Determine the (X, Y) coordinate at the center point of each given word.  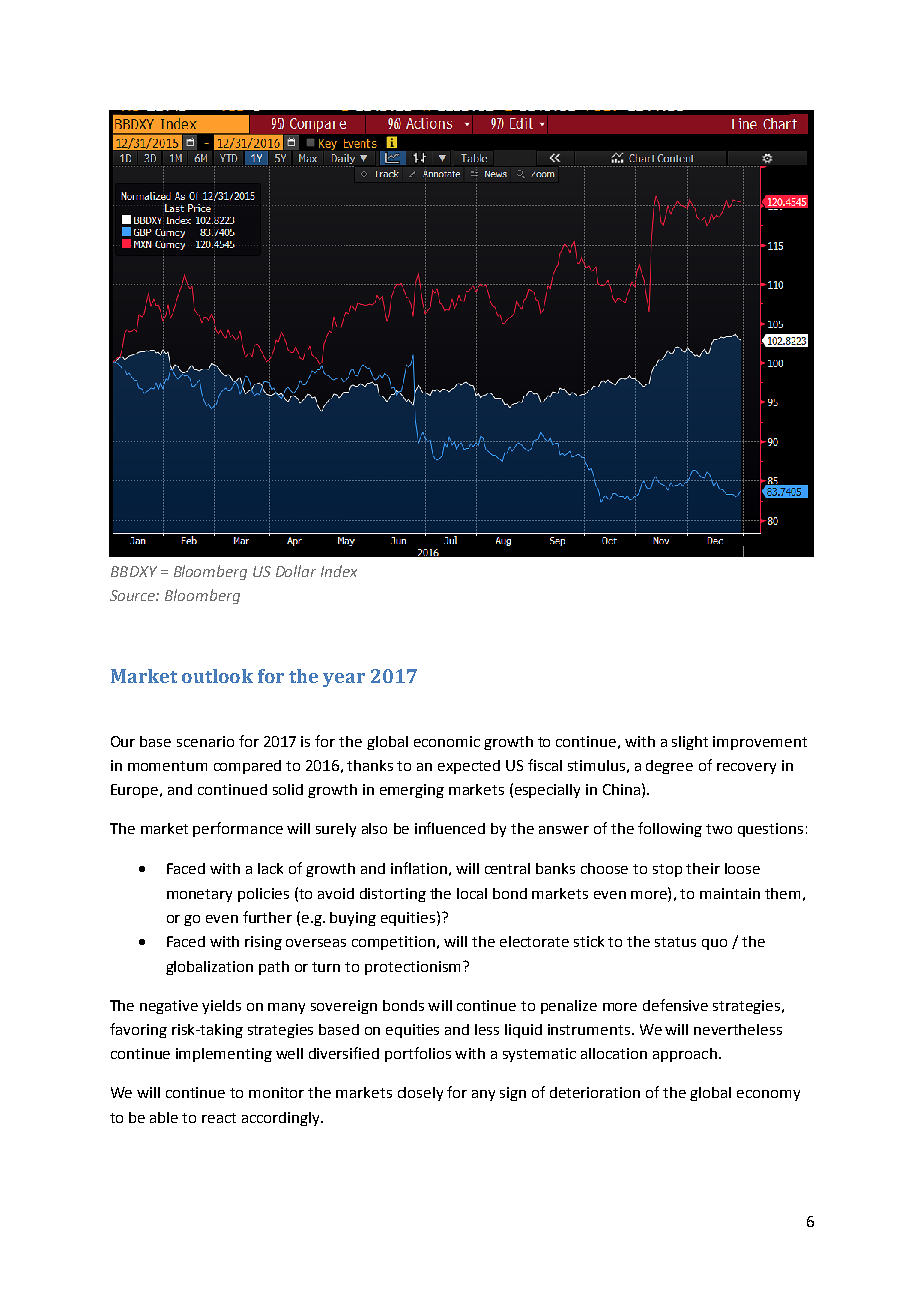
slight (690, 743)
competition (393, 943)
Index (339, 571)
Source (134, 595)
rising (263, 943)
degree (669, 767)
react (219, 1118)
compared (247, 767)
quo (714, 944)
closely (420, 1094)
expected (469, 767)
